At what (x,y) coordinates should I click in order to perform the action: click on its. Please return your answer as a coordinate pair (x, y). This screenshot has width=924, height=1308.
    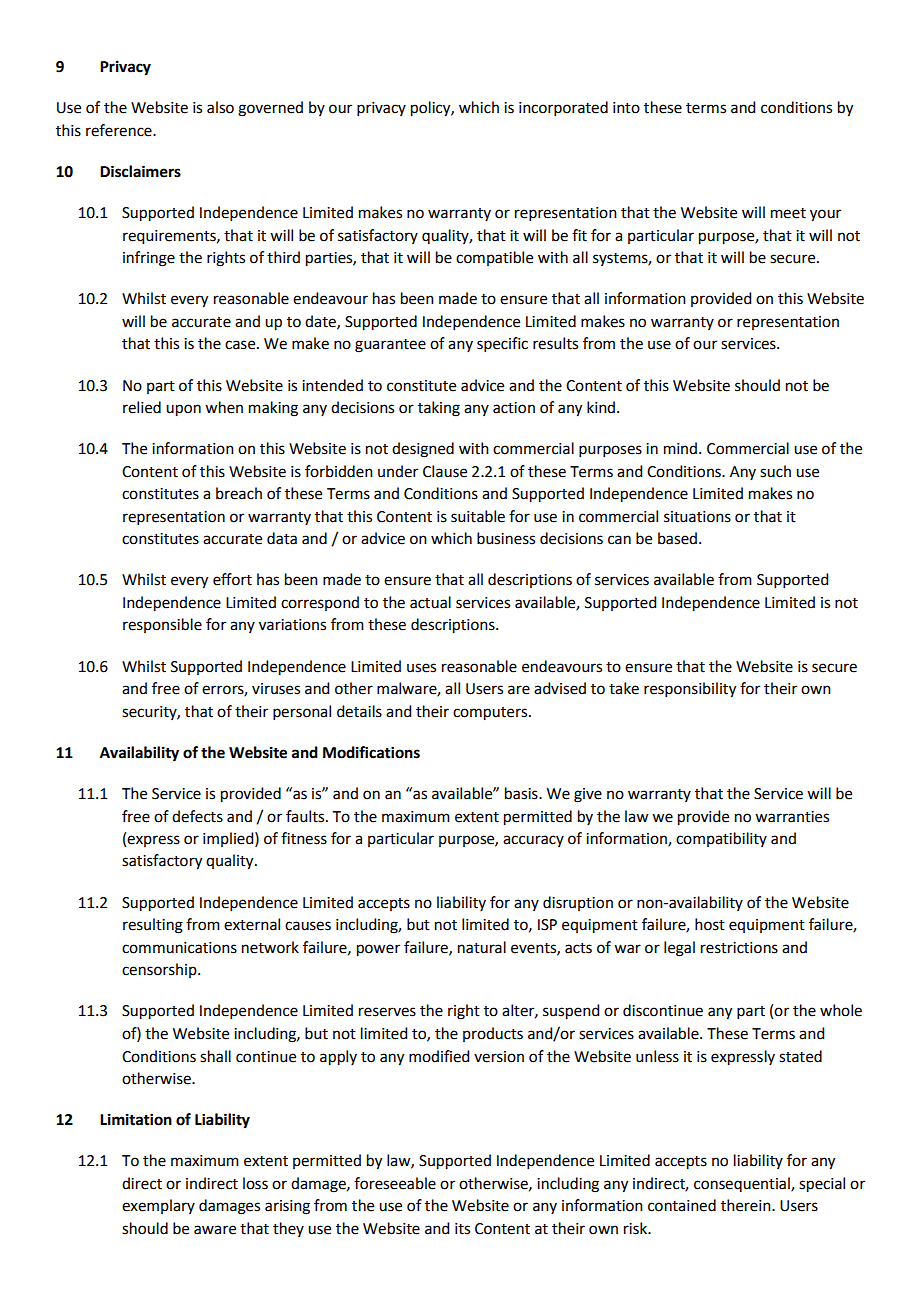
    Looking at the image, I should click on (462, 1229).
